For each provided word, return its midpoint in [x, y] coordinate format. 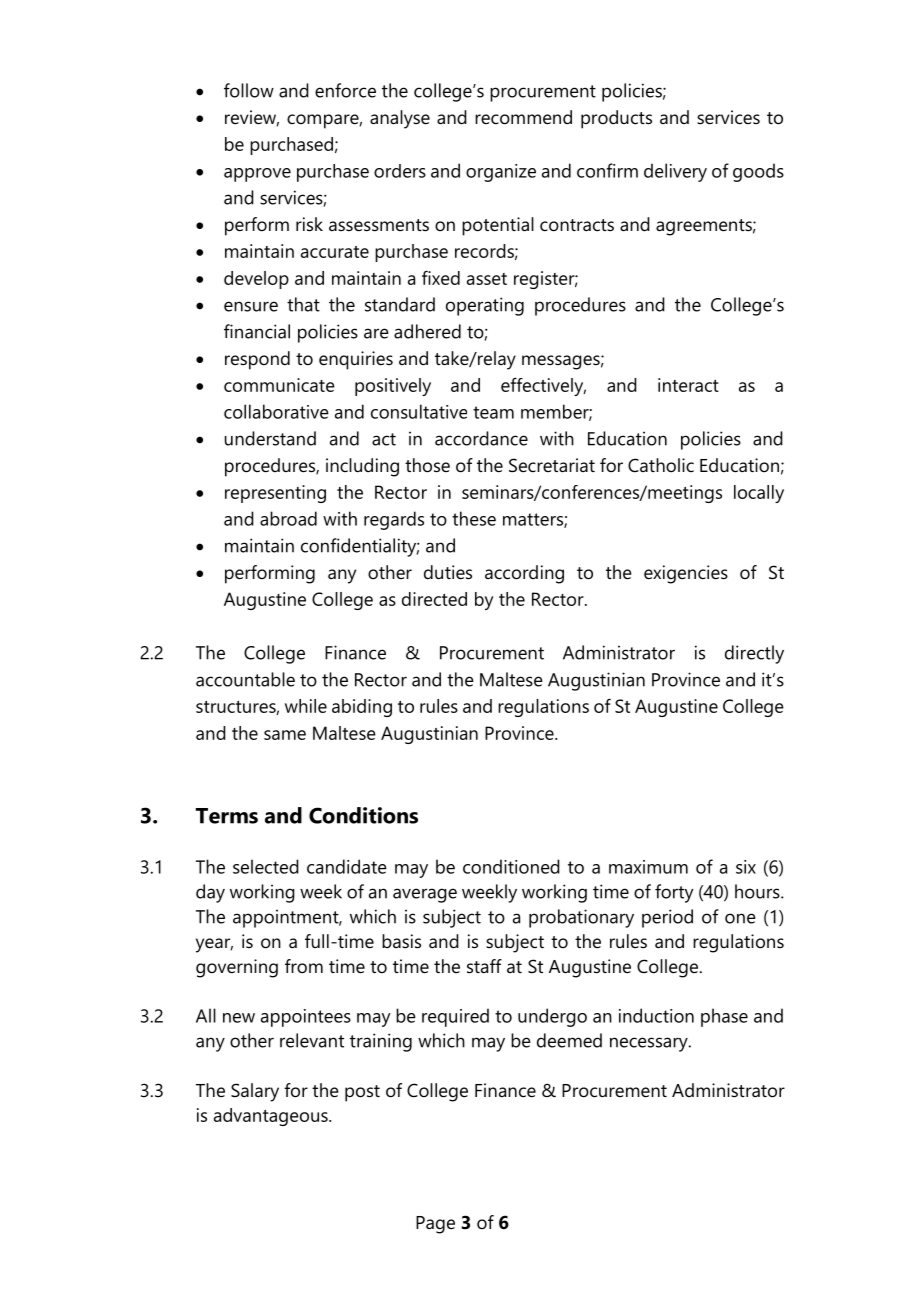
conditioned [511, 866]
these [474, 518]
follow [249, 90]
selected [266, 866]
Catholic [661, 465]
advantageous [272, 1117]
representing [275, 494]
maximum [648, 867]
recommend [523, 117]
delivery [675, 172]
